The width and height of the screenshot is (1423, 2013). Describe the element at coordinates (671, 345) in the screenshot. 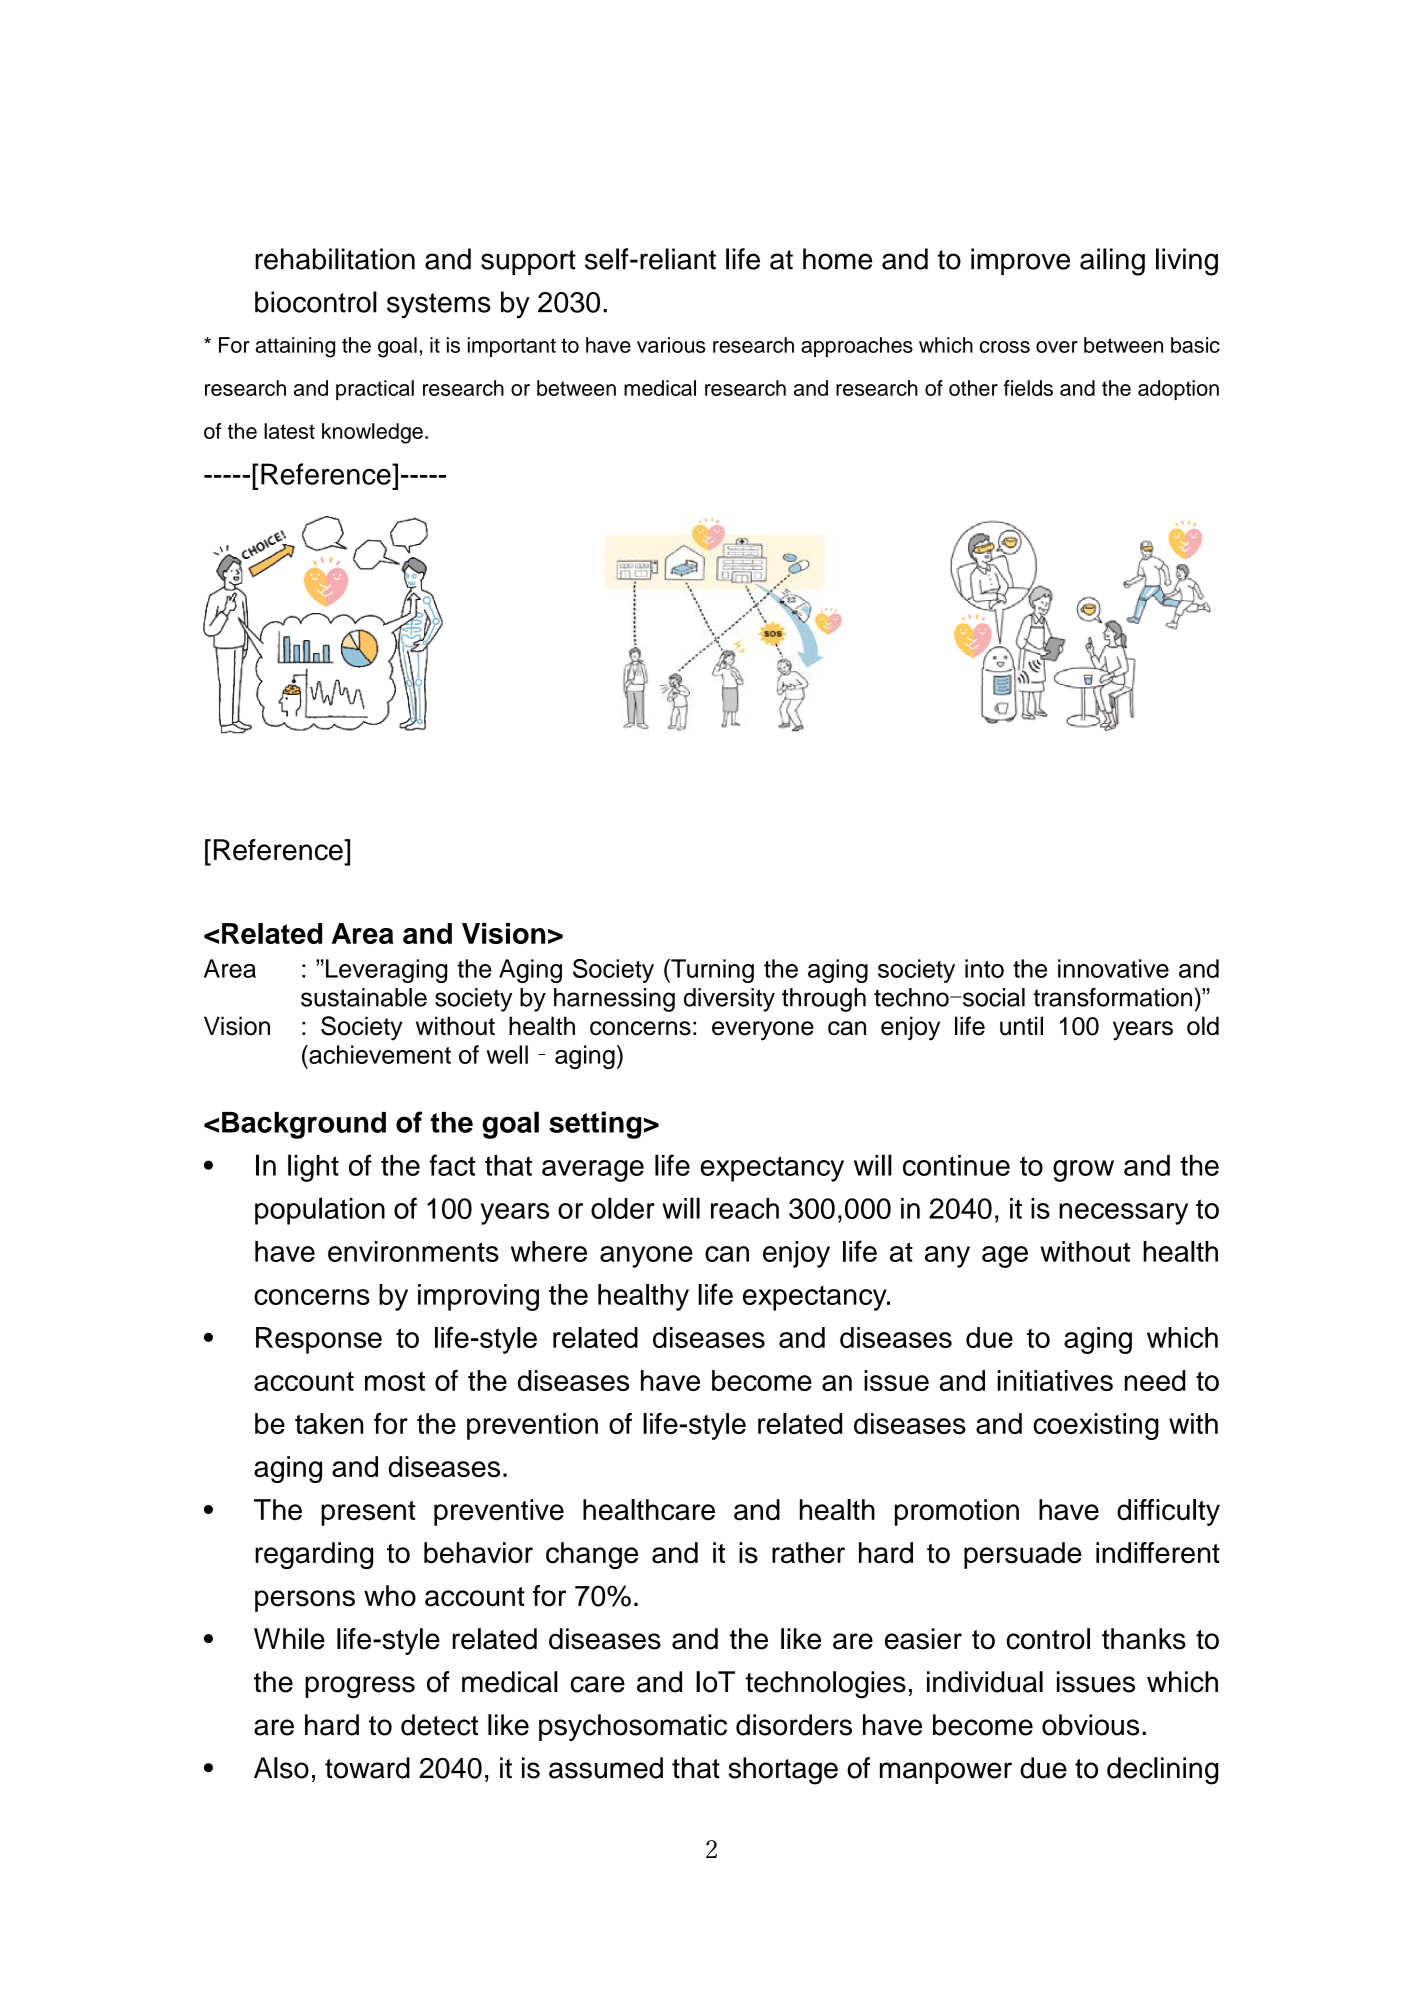

I see `various` at that location.
